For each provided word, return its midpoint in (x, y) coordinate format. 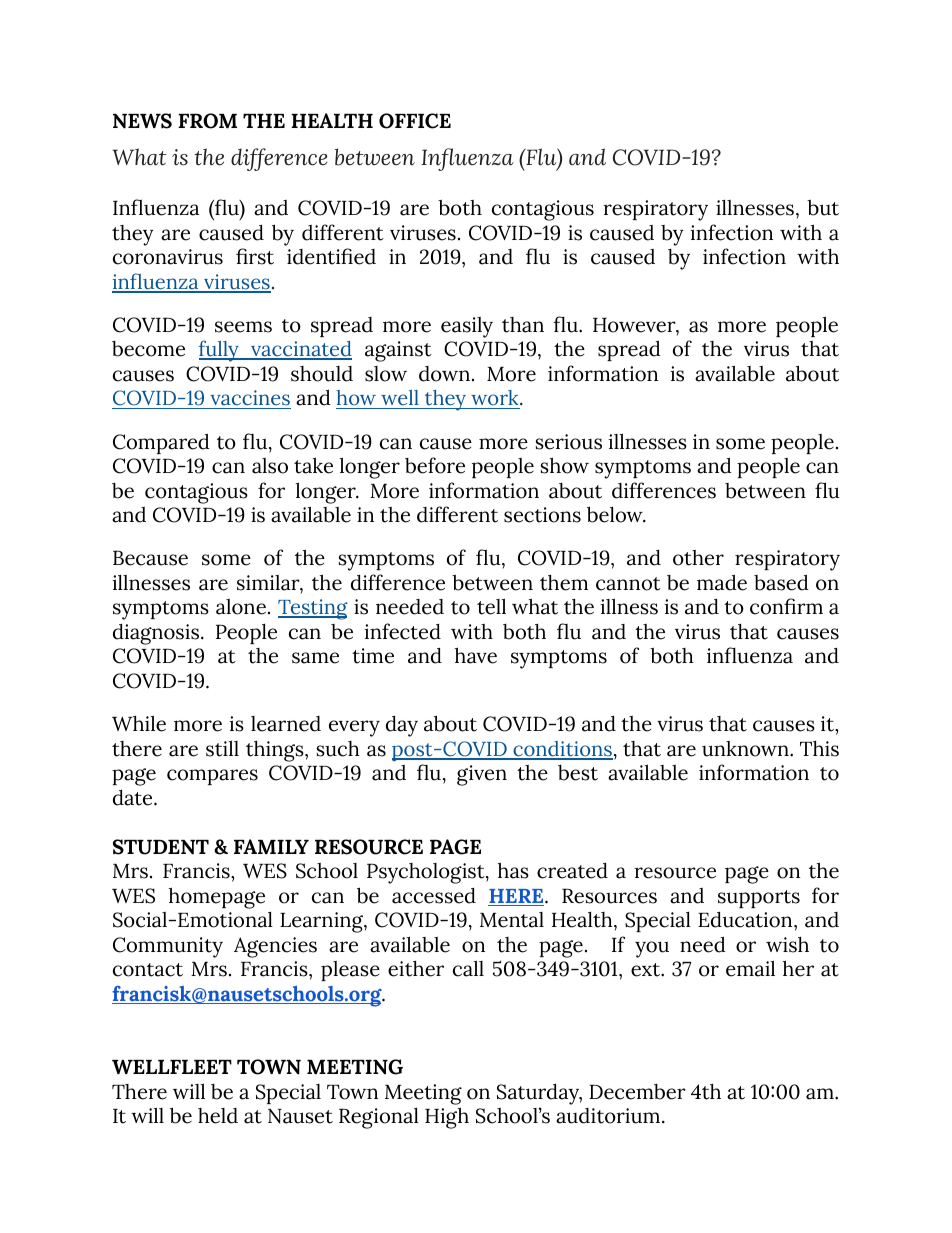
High (447, 1118)
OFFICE (415, 121)
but (823, 207)
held (218, 1116)
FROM (207, 121)
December (637, 1092)
